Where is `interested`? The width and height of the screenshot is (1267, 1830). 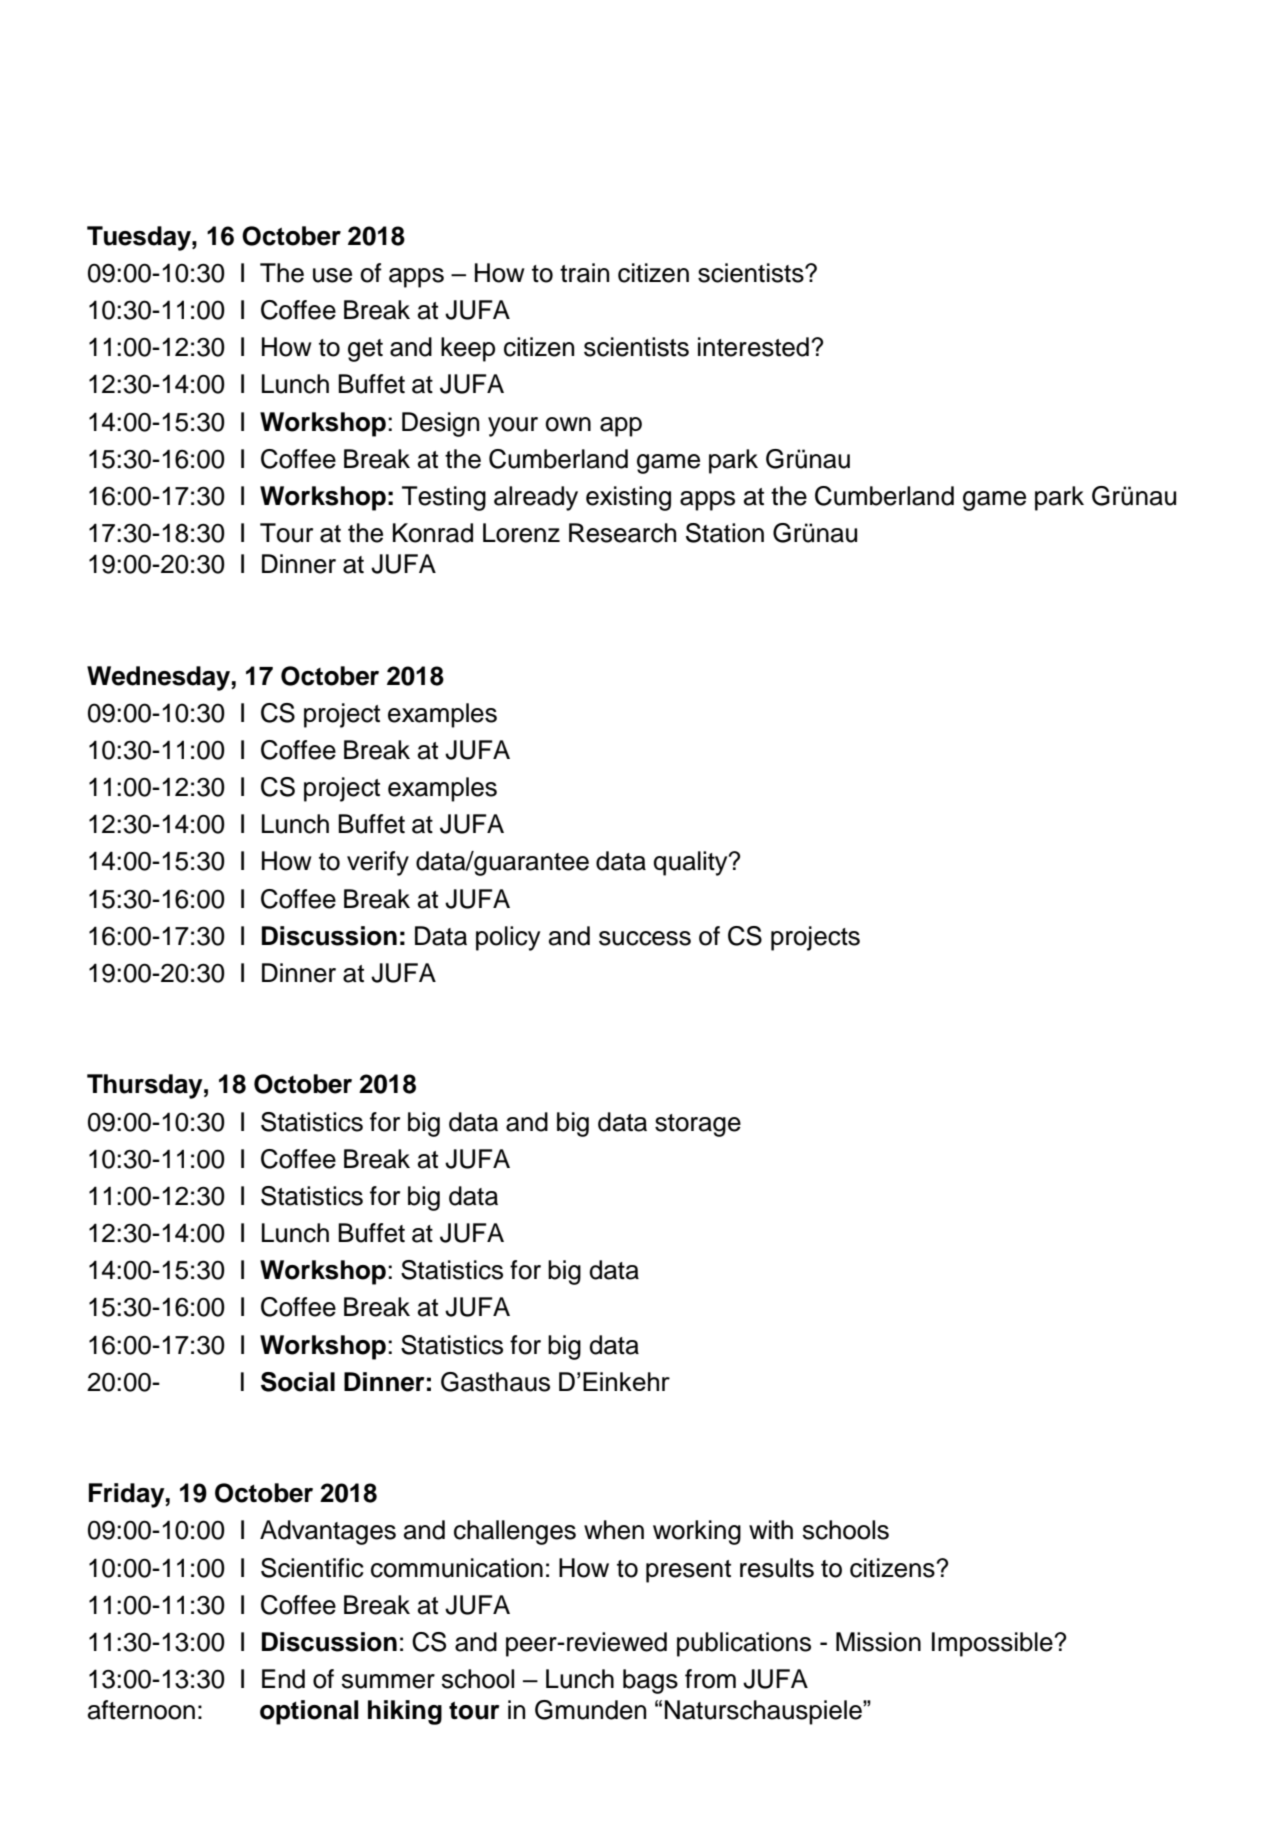
interested is located at coordinates (753, 347).
